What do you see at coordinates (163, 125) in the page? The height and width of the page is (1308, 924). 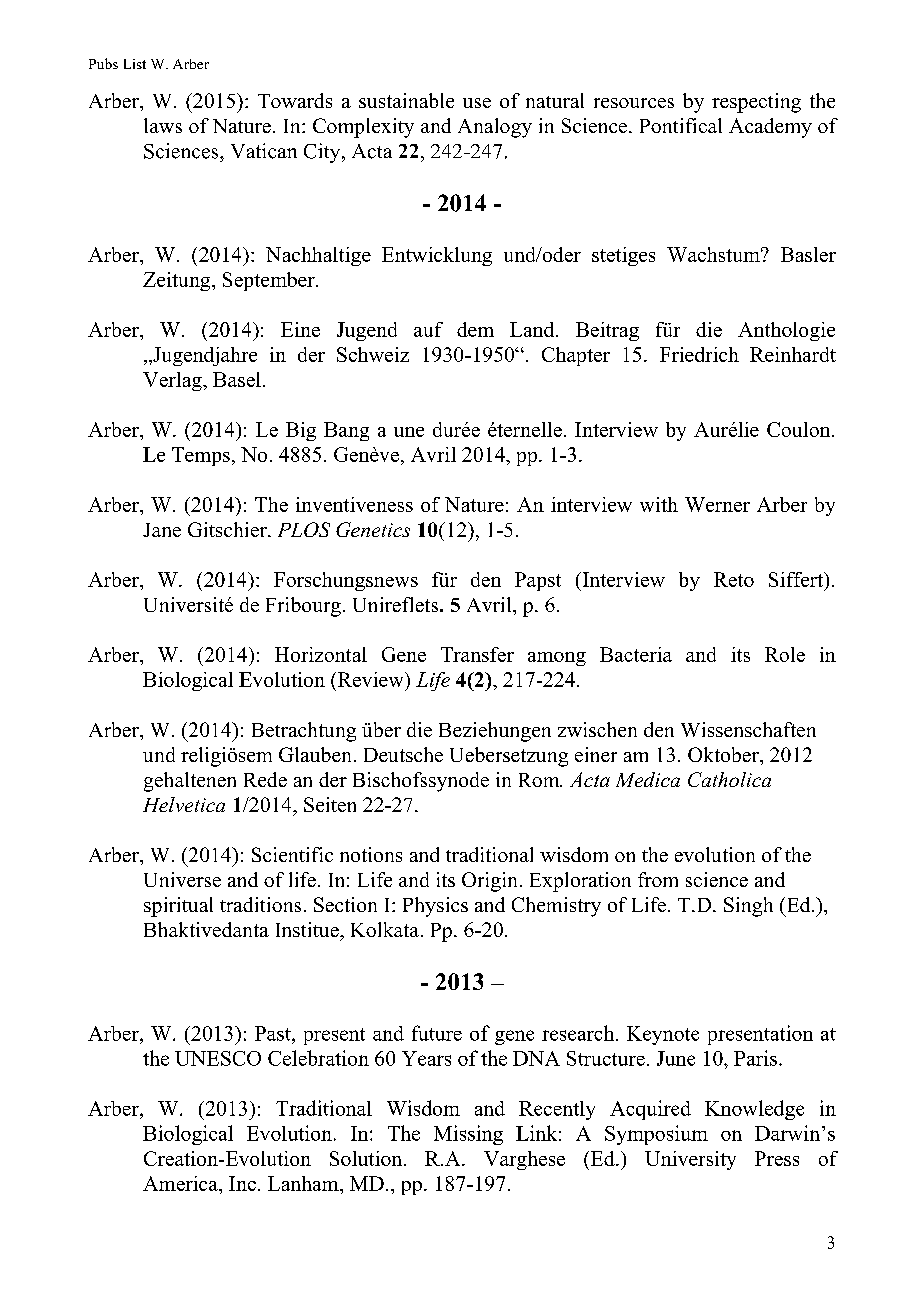 I see `laws` at bounding box center [163, 125].
